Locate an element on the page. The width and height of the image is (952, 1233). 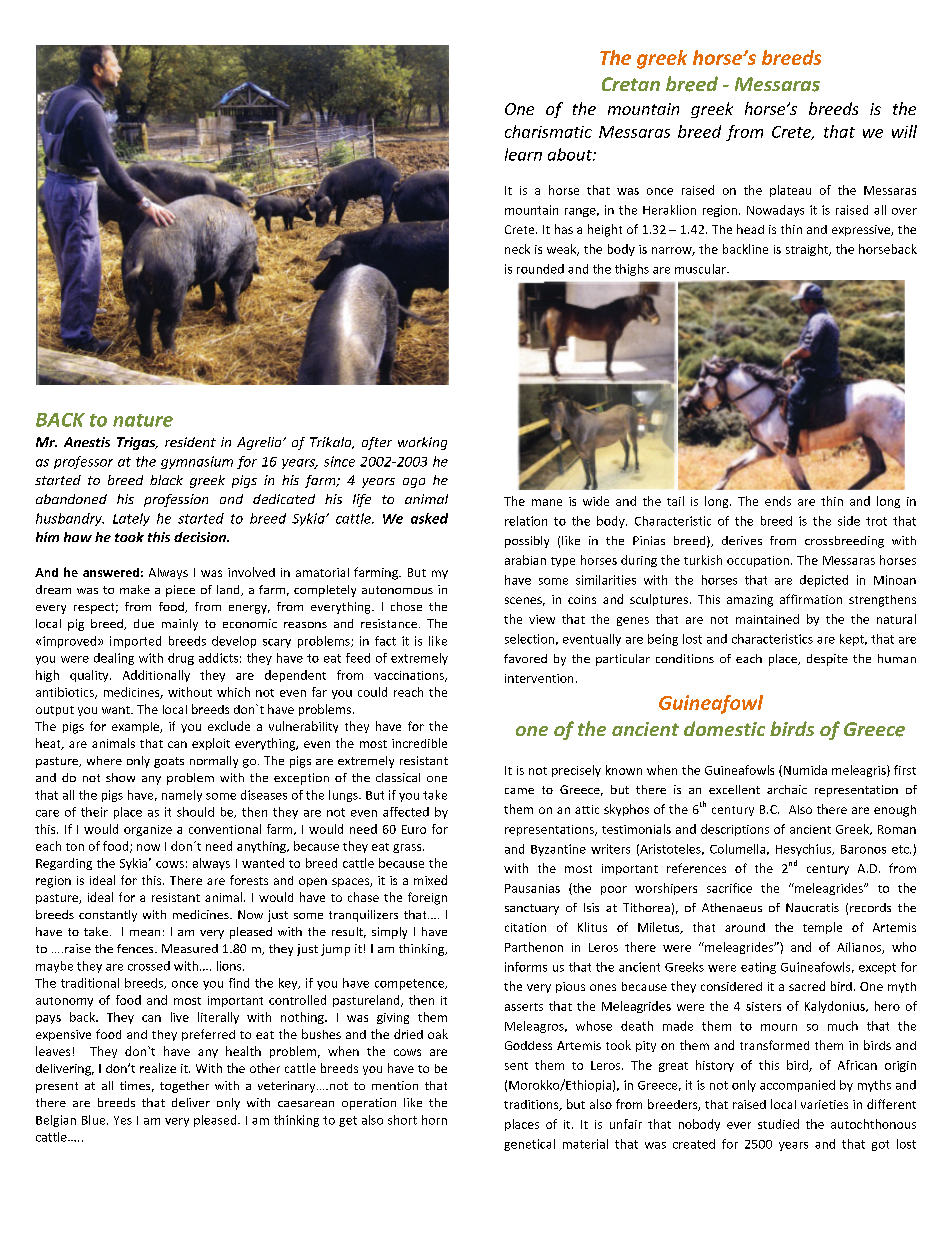
charismatic is located at coordinates (548, 131).
